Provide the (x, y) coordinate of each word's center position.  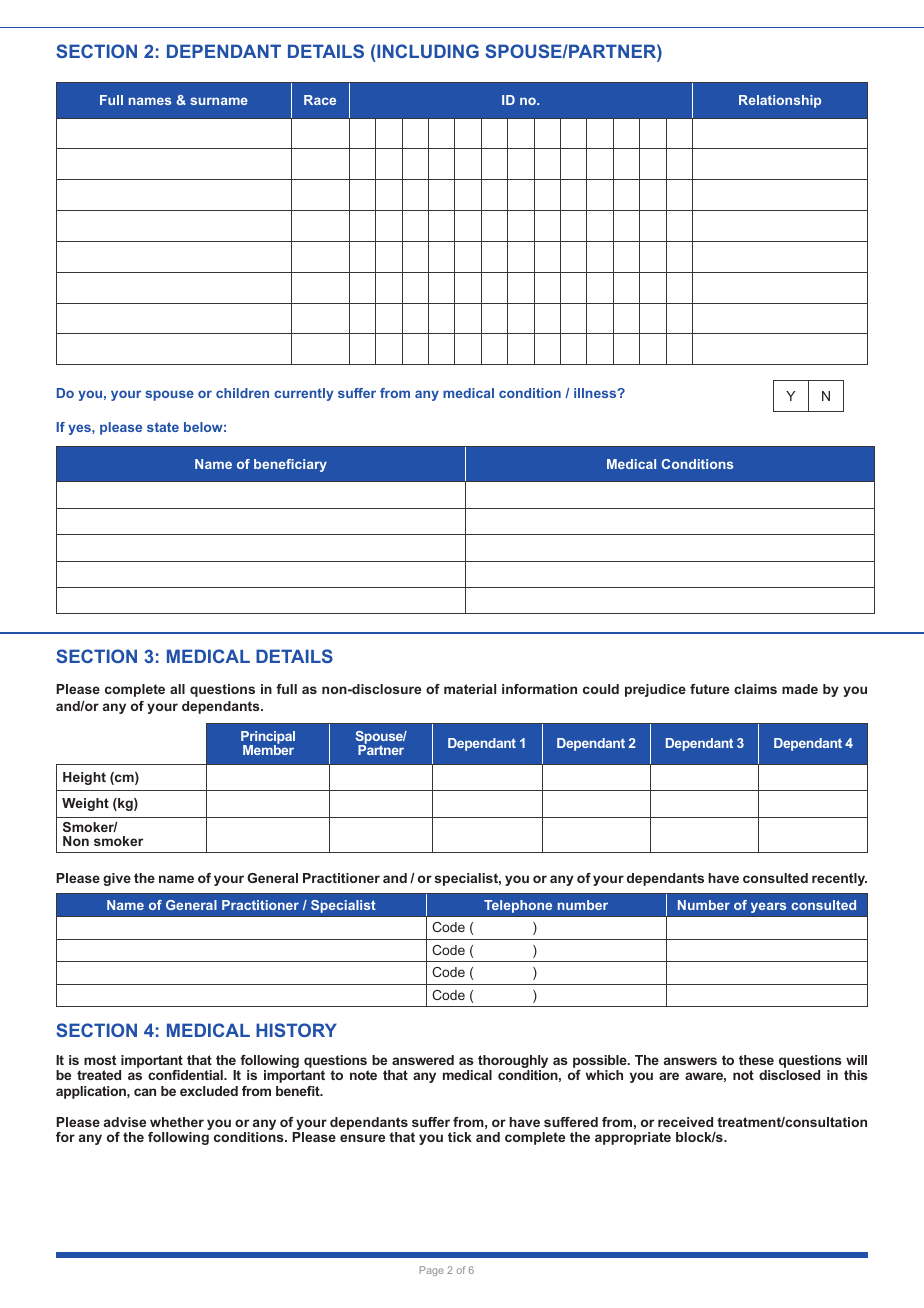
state (163, 427)
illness (596, 393)
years (768, 907)
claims (755, 689)
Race (320, 100)
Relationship (780, 101)
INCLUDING (428, 51)
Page (432, 1271)
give (117, 879)
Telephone (518, 906)
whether (177, 1122)
